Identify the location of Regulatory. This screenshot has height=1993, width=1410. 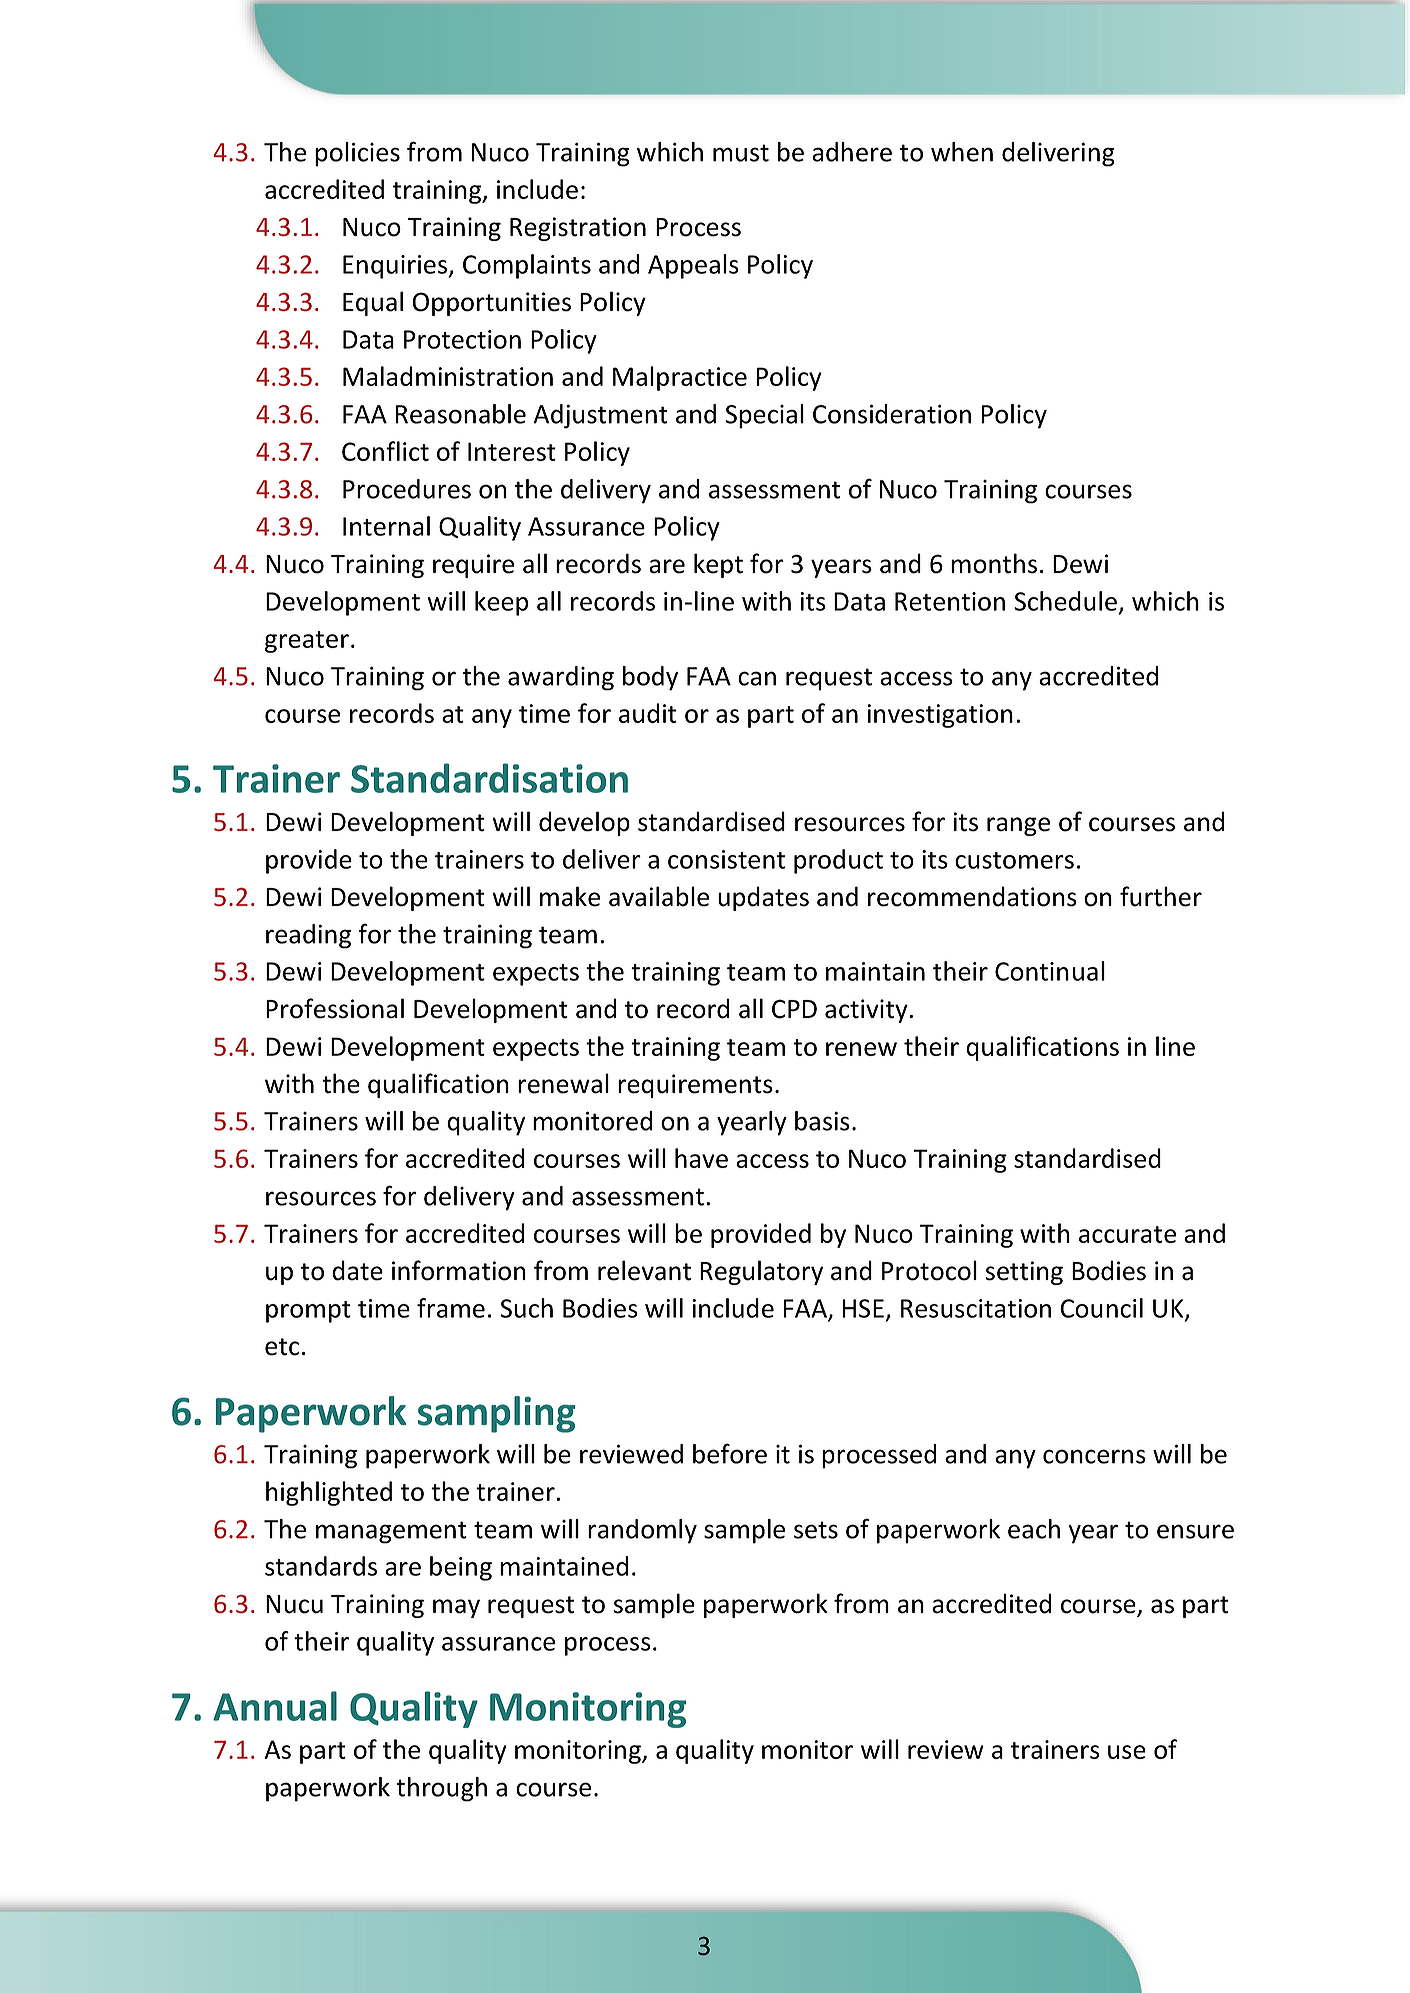
(761, 1272).
